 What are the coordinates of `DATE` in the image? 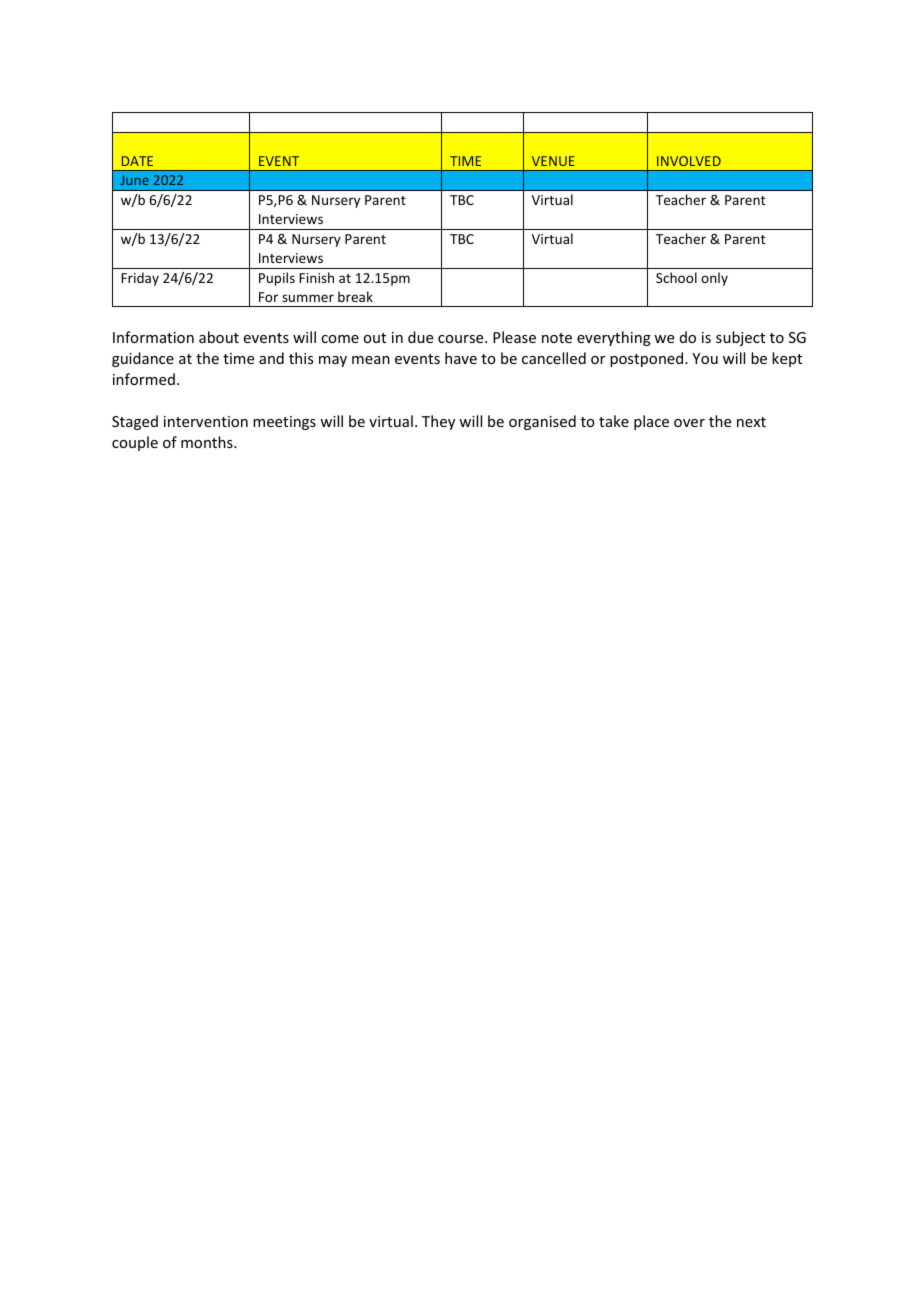 It's located at (137, 161).
